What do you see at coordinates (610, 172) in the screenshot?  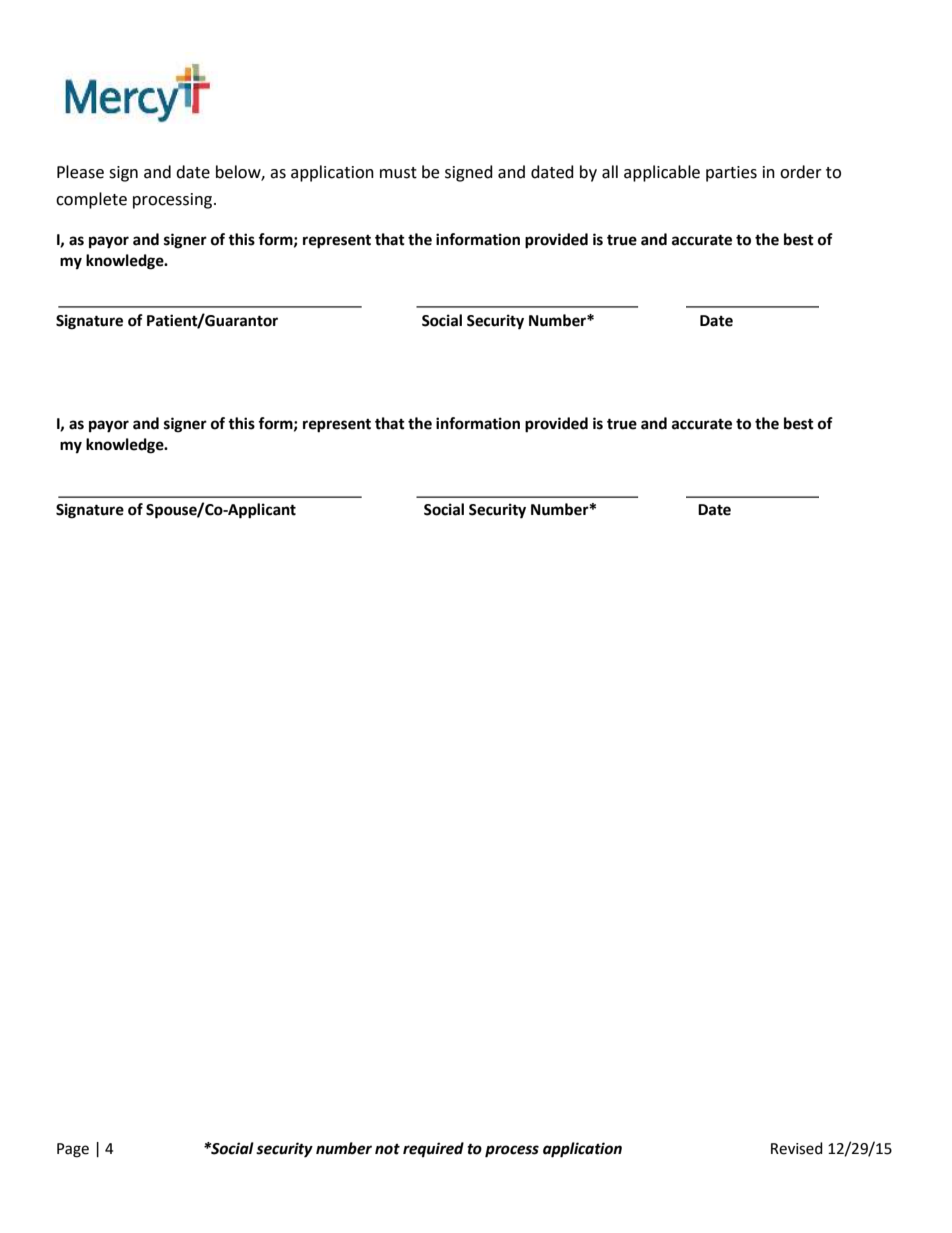 I see `all` at bounding box center [610, 172].
